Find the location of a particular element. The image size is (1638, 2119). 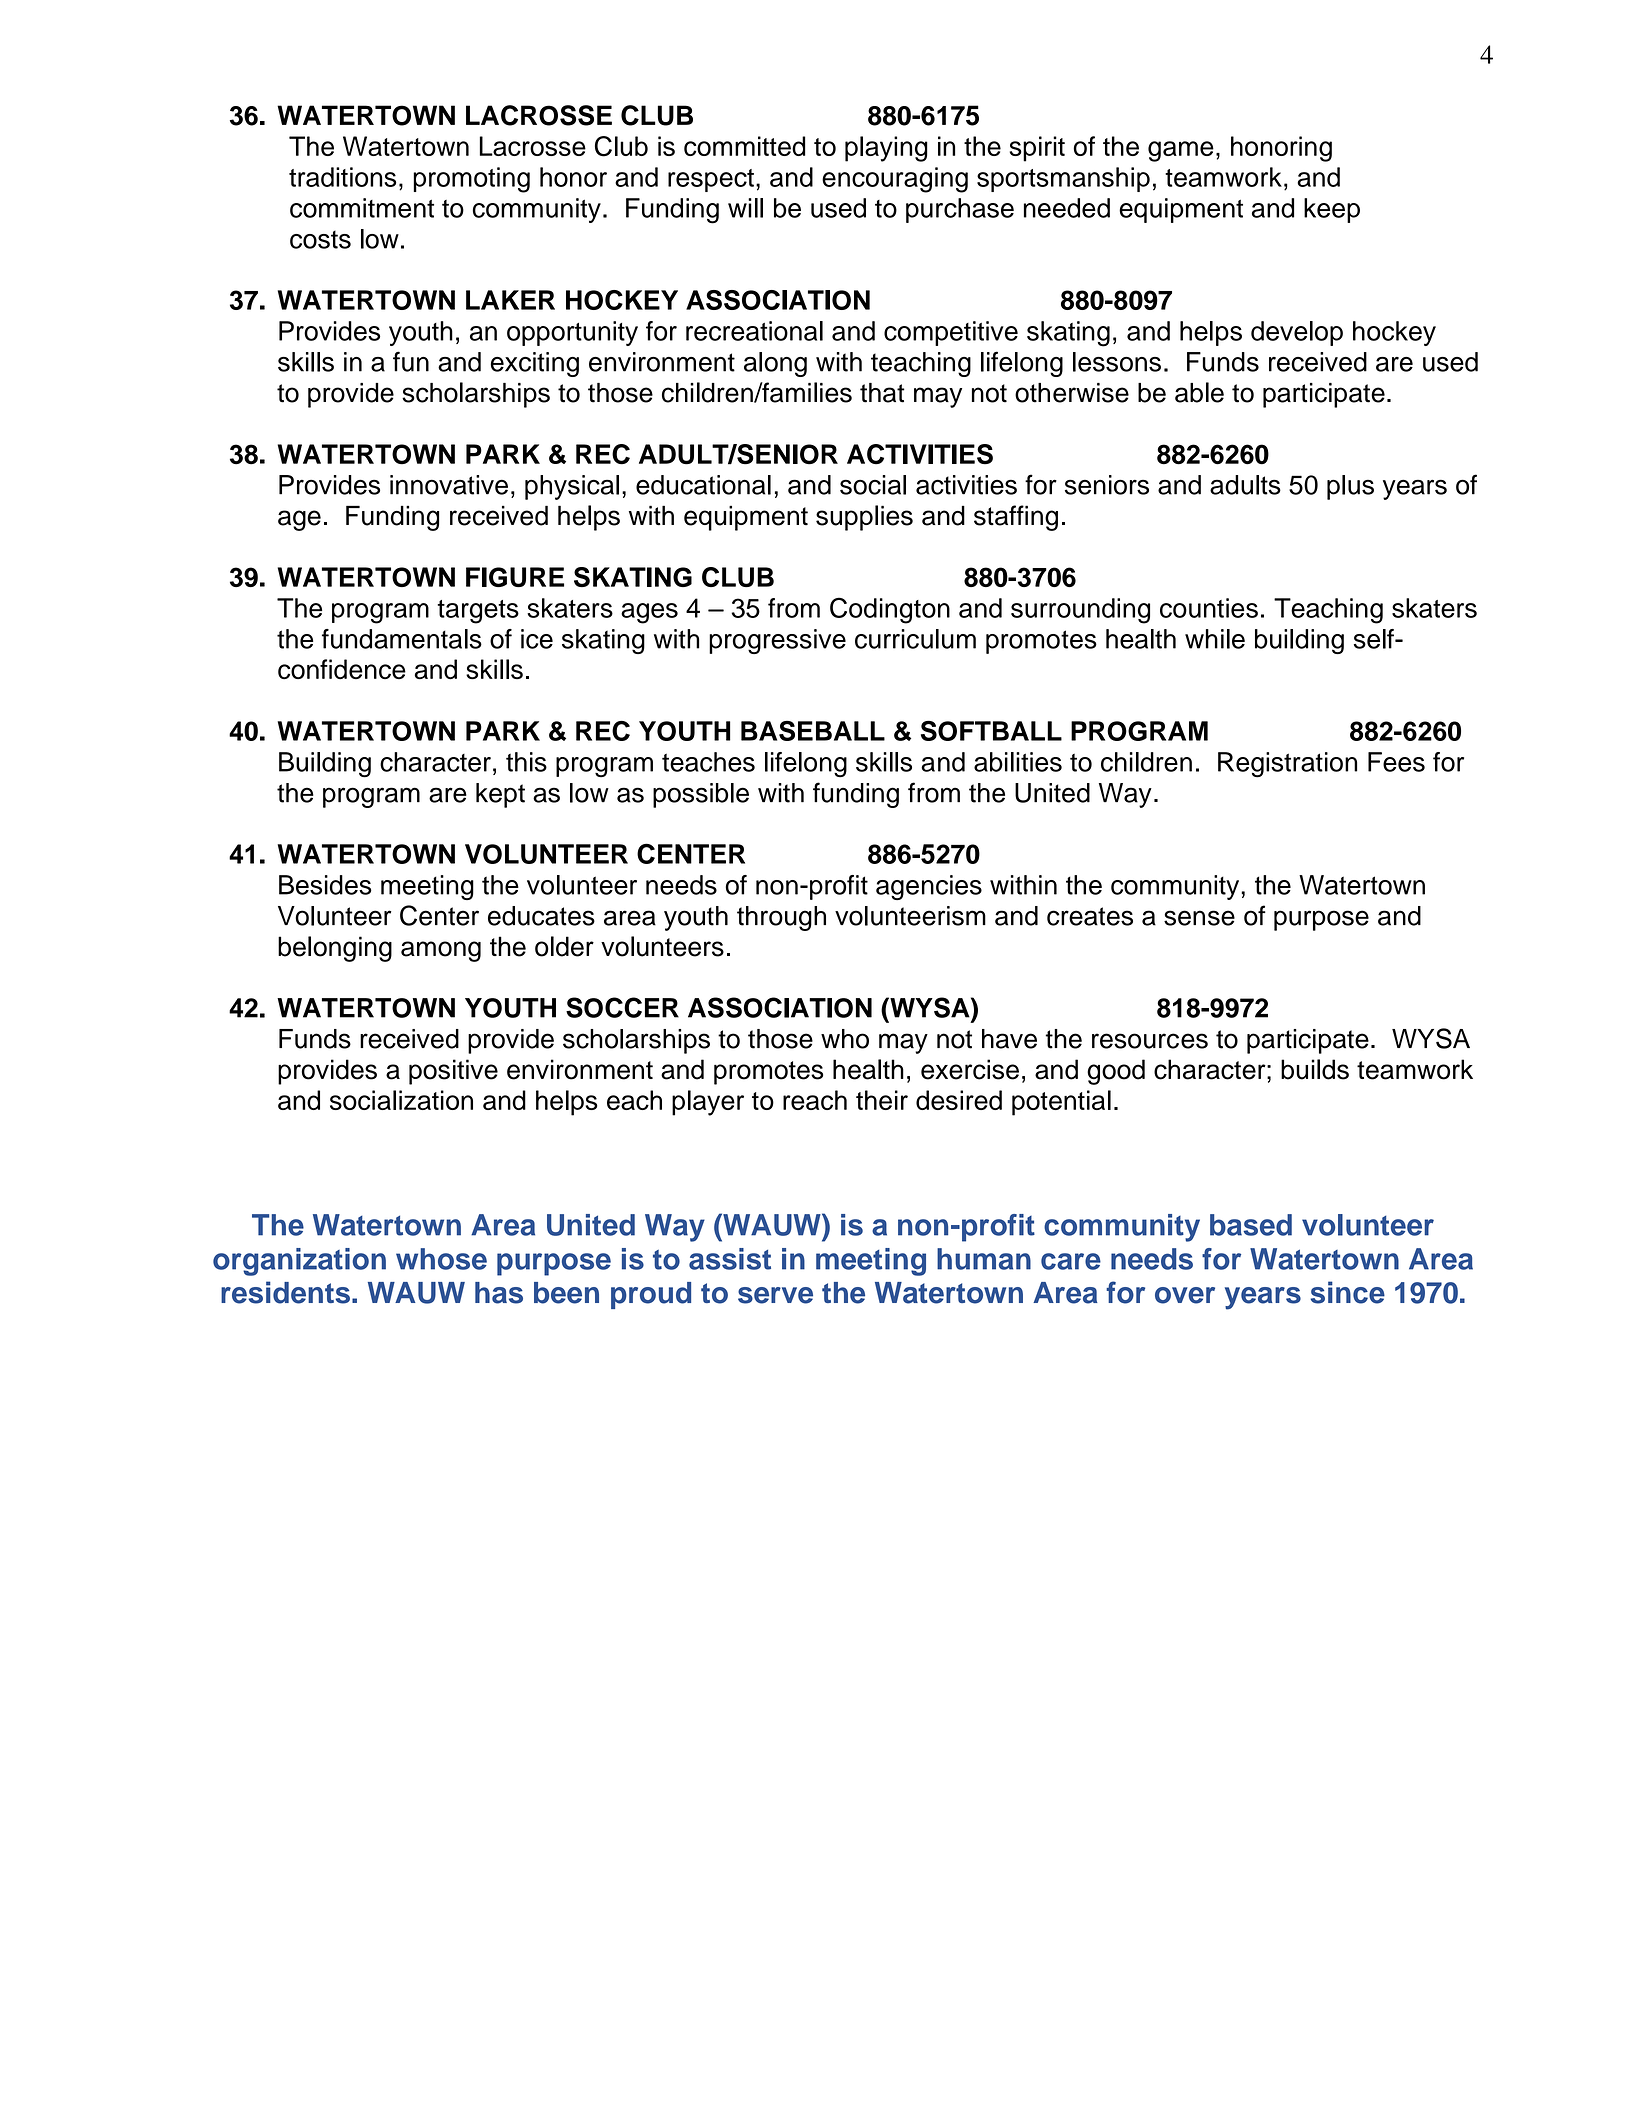

whose is located at coordinates (441, 1259).
